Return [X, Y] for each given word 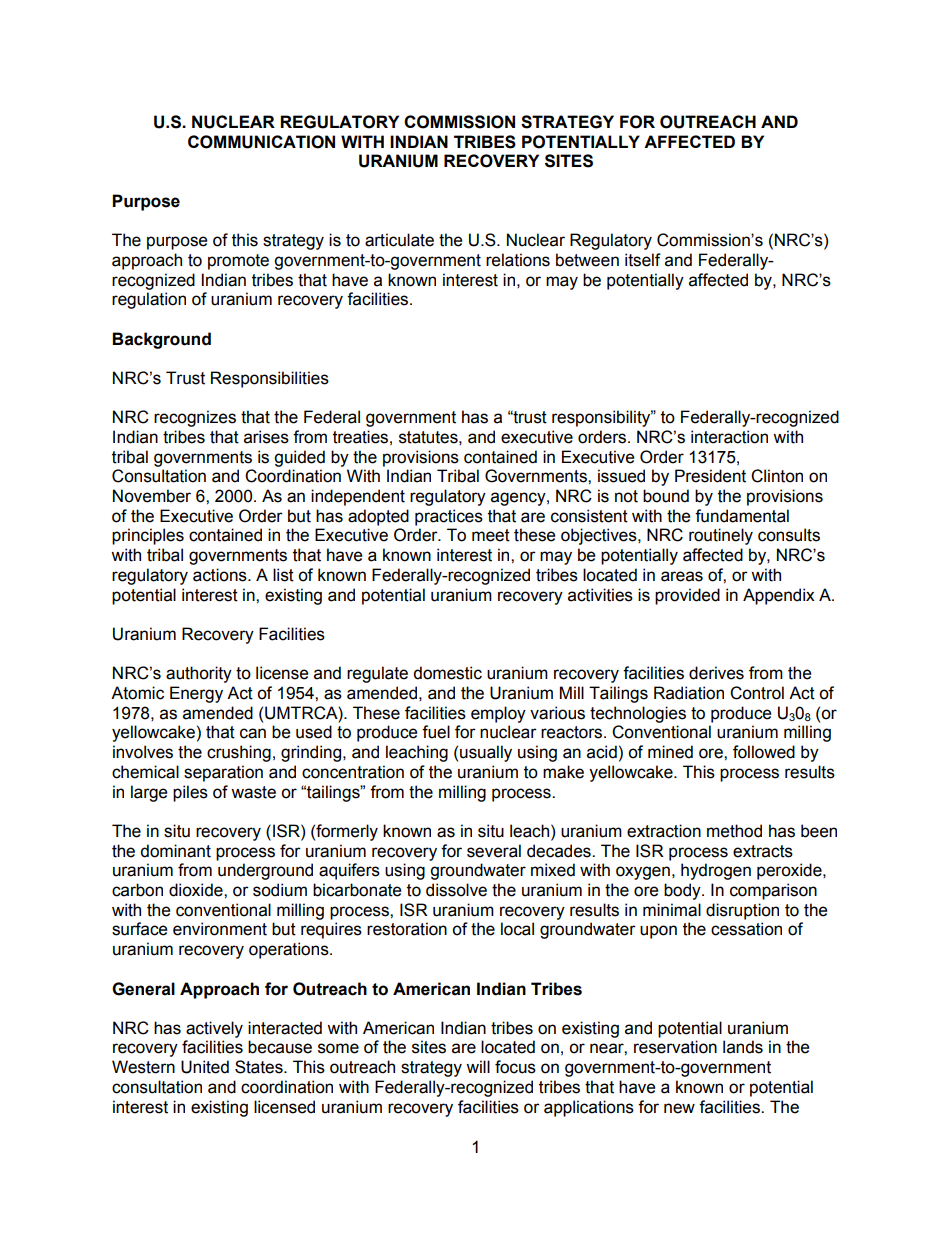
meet [491, 535]
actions [221, 575]
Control [757, 693]
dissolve [456, 890]
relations [518, 260]
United [205, 1067]
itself [643, 260]
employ [498, 714]
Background [161, 340]
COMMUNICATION [261, 142]
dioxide [197, 890]
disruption [742, 911]
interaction [729, 437]
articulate [399, 240]
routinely [721, 536]
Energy [196, 694]
